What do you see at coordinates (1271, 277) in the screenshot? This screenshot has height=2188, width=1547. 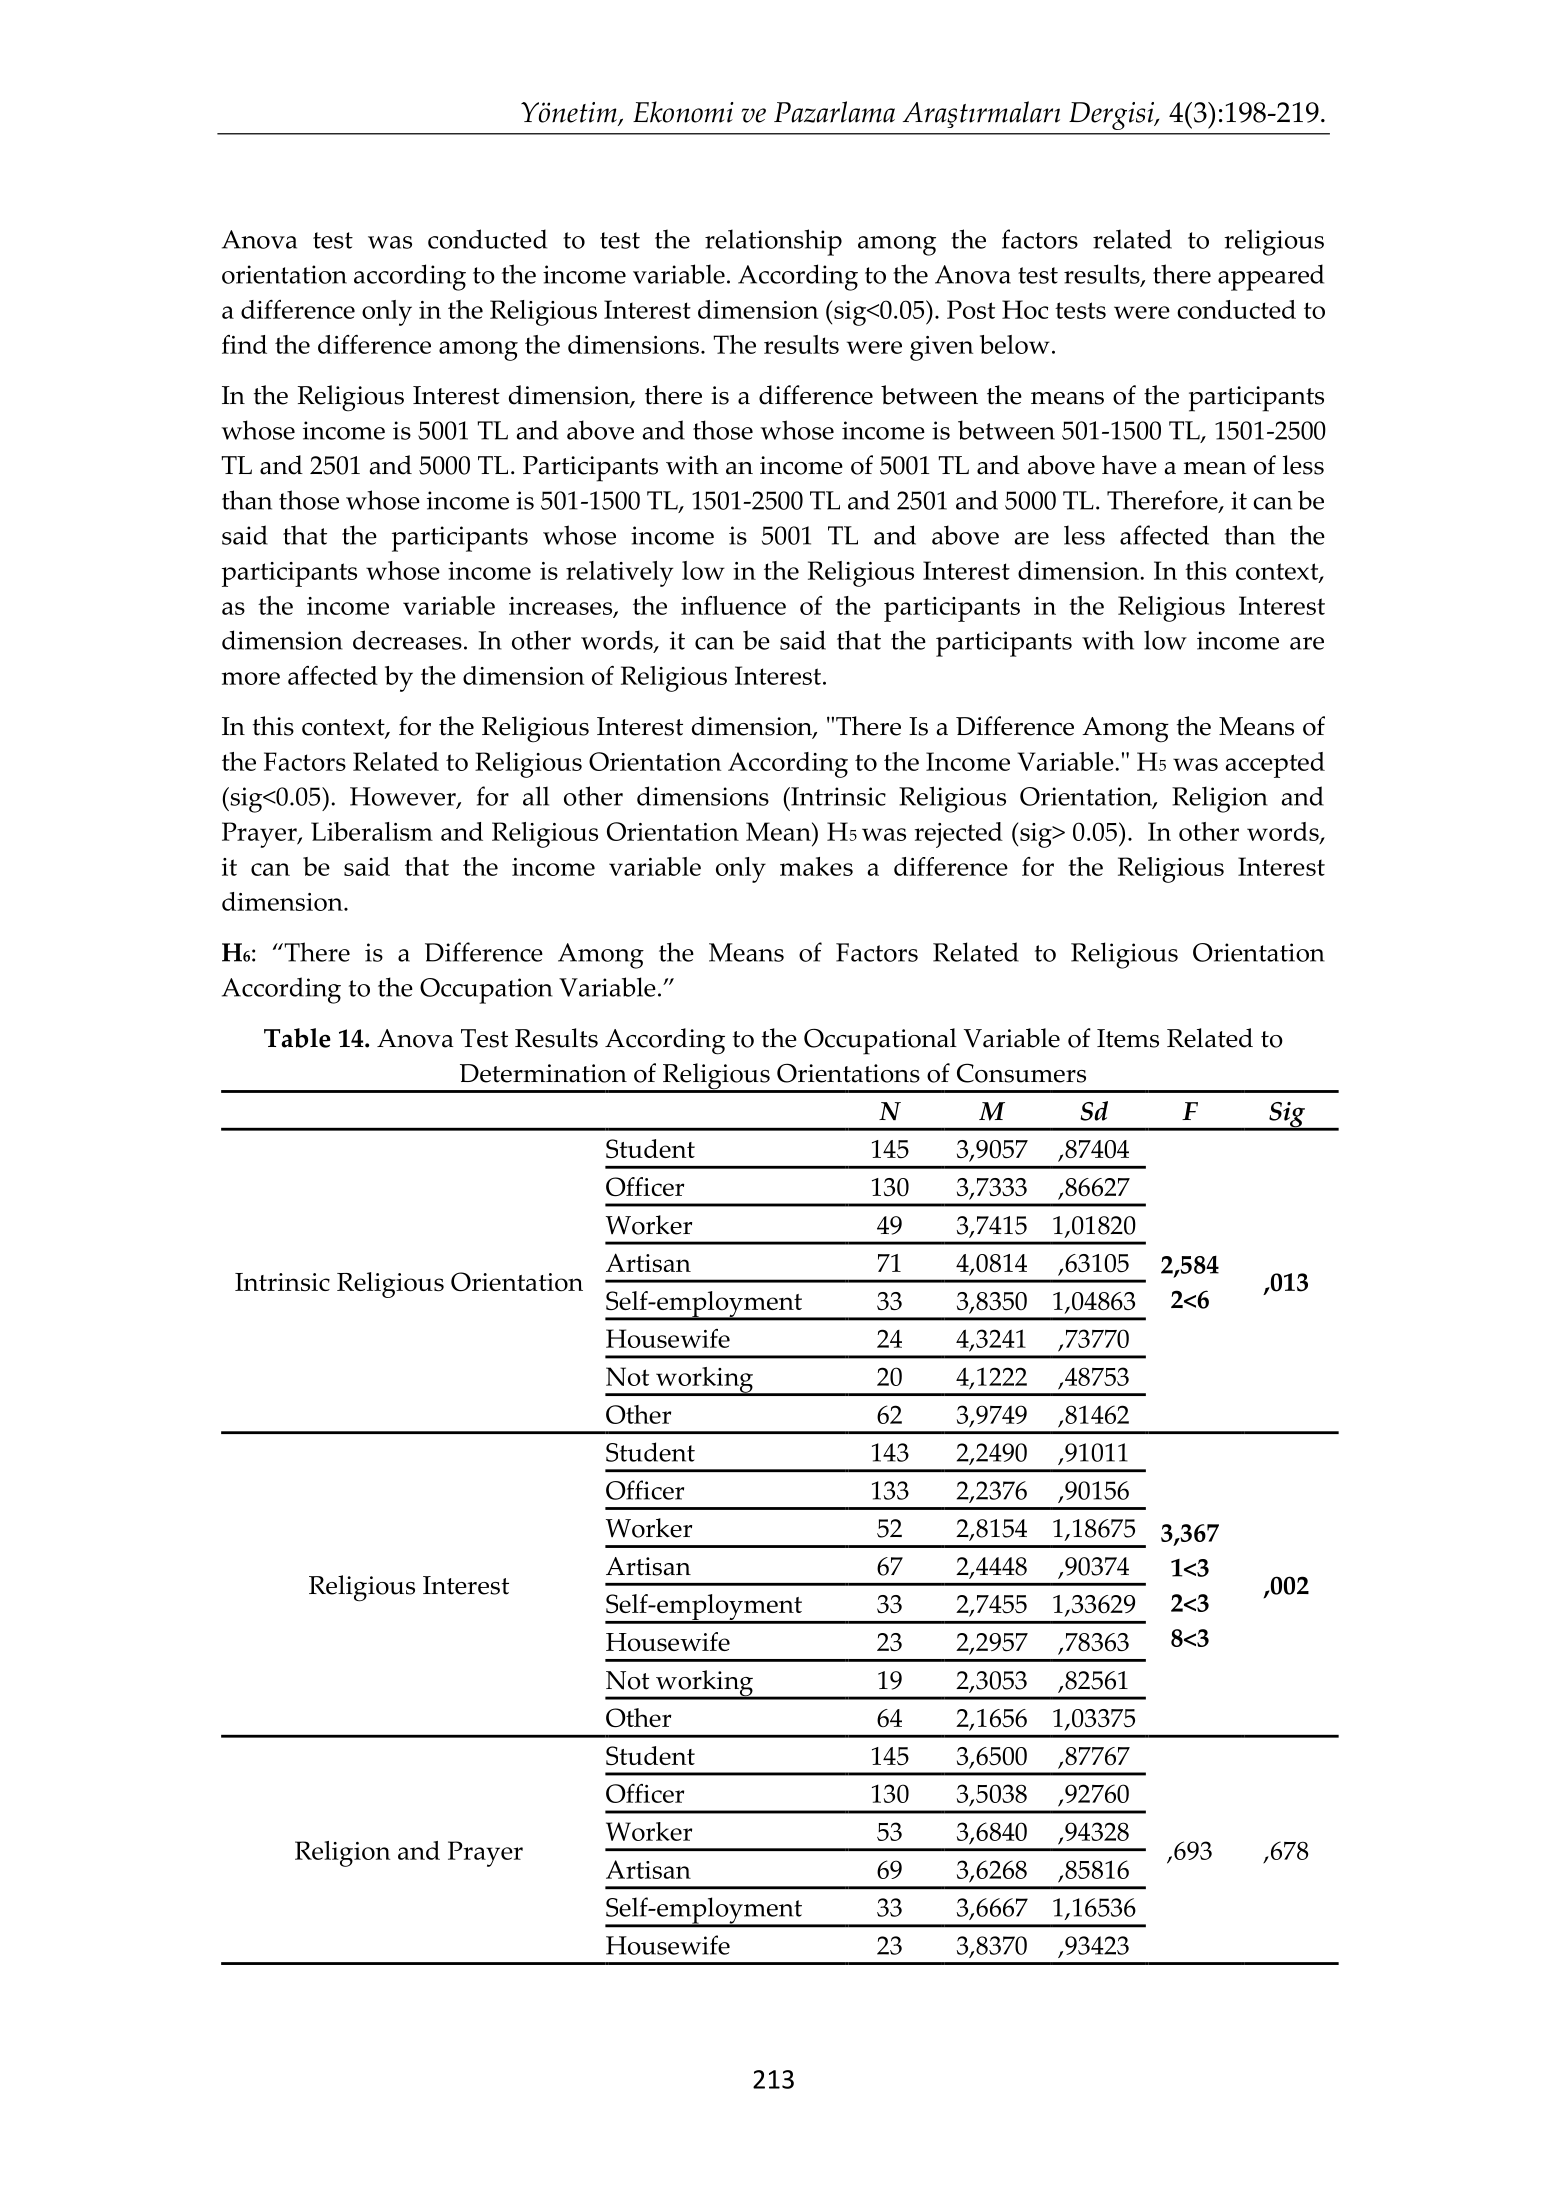 I see `appeared` at bounding box center [1271, 277].
